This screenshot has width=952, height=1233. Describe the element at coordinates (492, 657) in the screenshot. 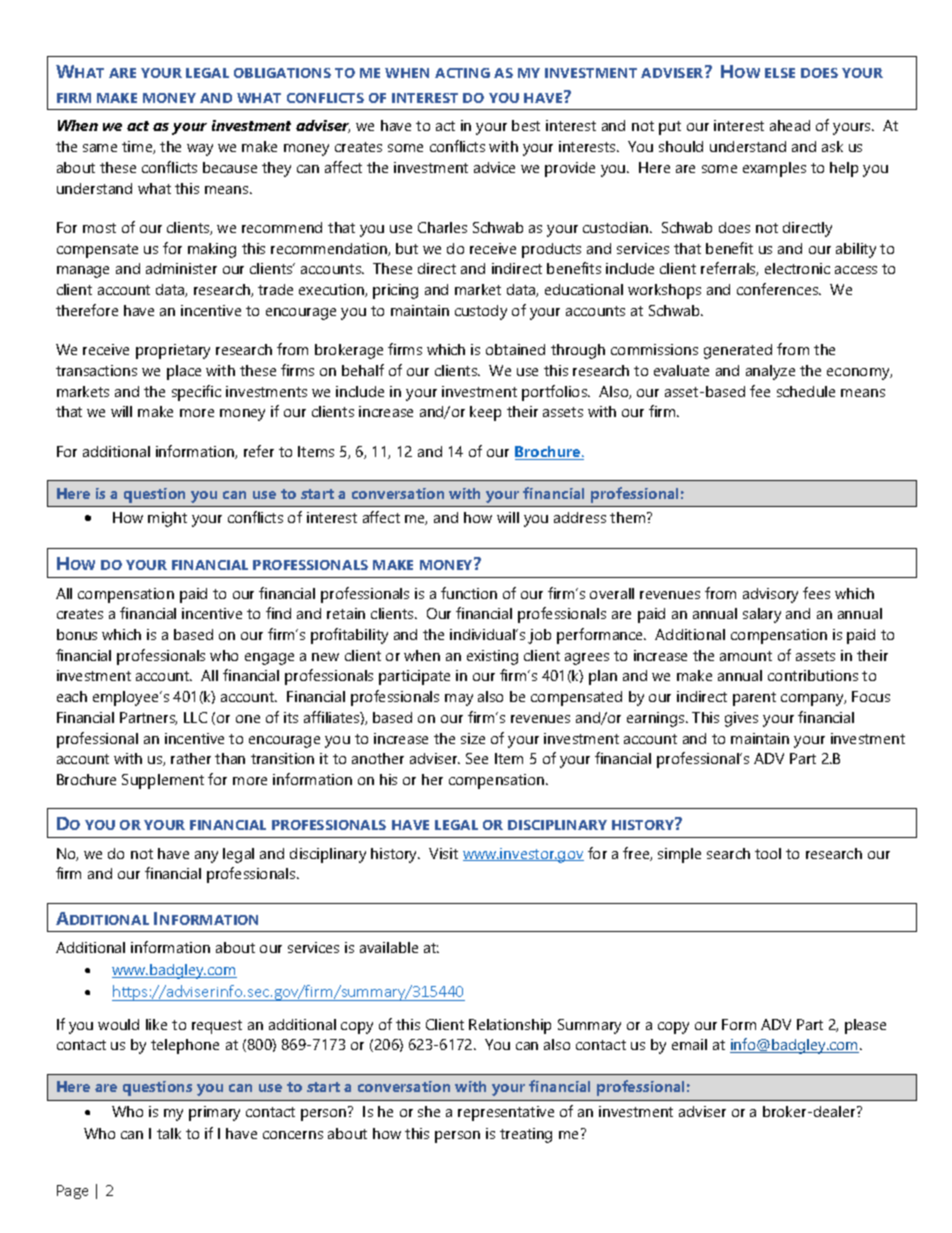

I see `existing` at that location.
